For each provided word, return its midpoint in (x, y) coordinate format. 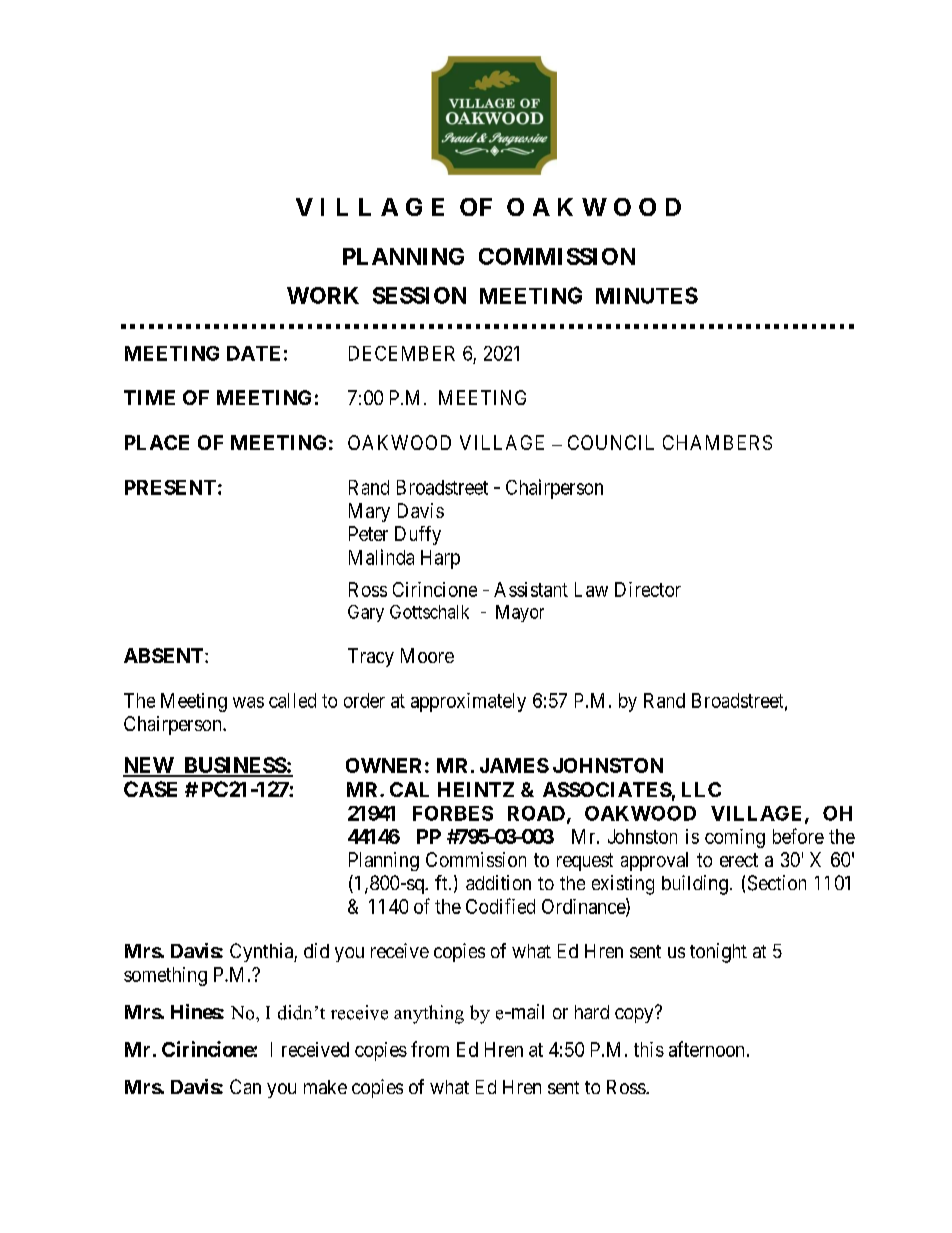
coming (735, 838)
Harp (440, 559)
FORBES (453, 813)
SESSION (419, 295)
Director (648, 589)
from (430, 1049)
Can (245, 1086)
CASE (150, 789)
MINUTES (647, 295)
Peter (368, 533)
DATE (253, 353)
